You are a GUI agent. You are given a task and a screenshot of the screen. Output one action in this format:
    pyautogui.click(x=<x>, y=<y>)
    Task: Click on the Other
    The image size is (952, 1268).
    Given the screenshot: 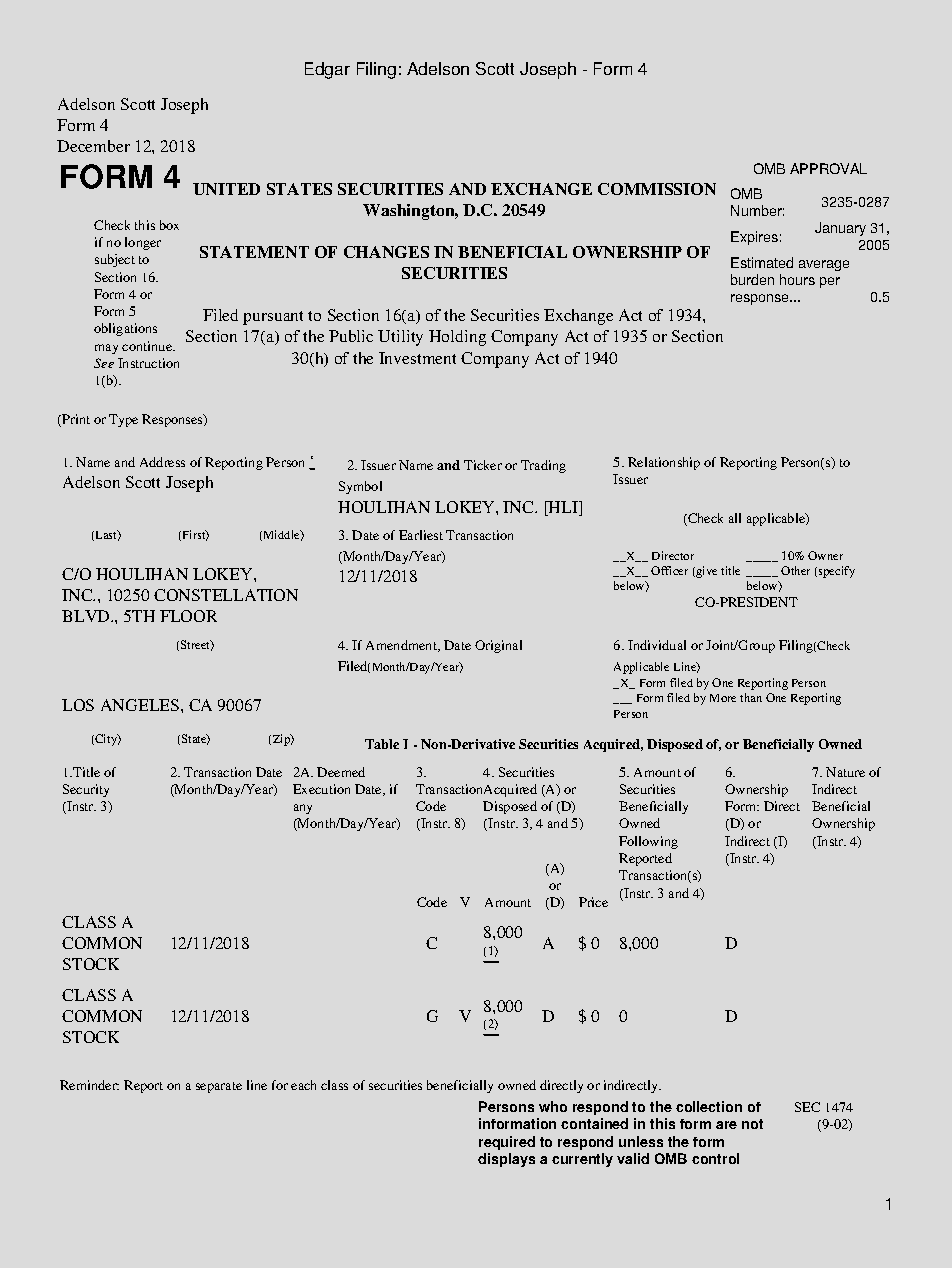 What is the action you would take?
    pyautogui.click(x=795, y=570)
